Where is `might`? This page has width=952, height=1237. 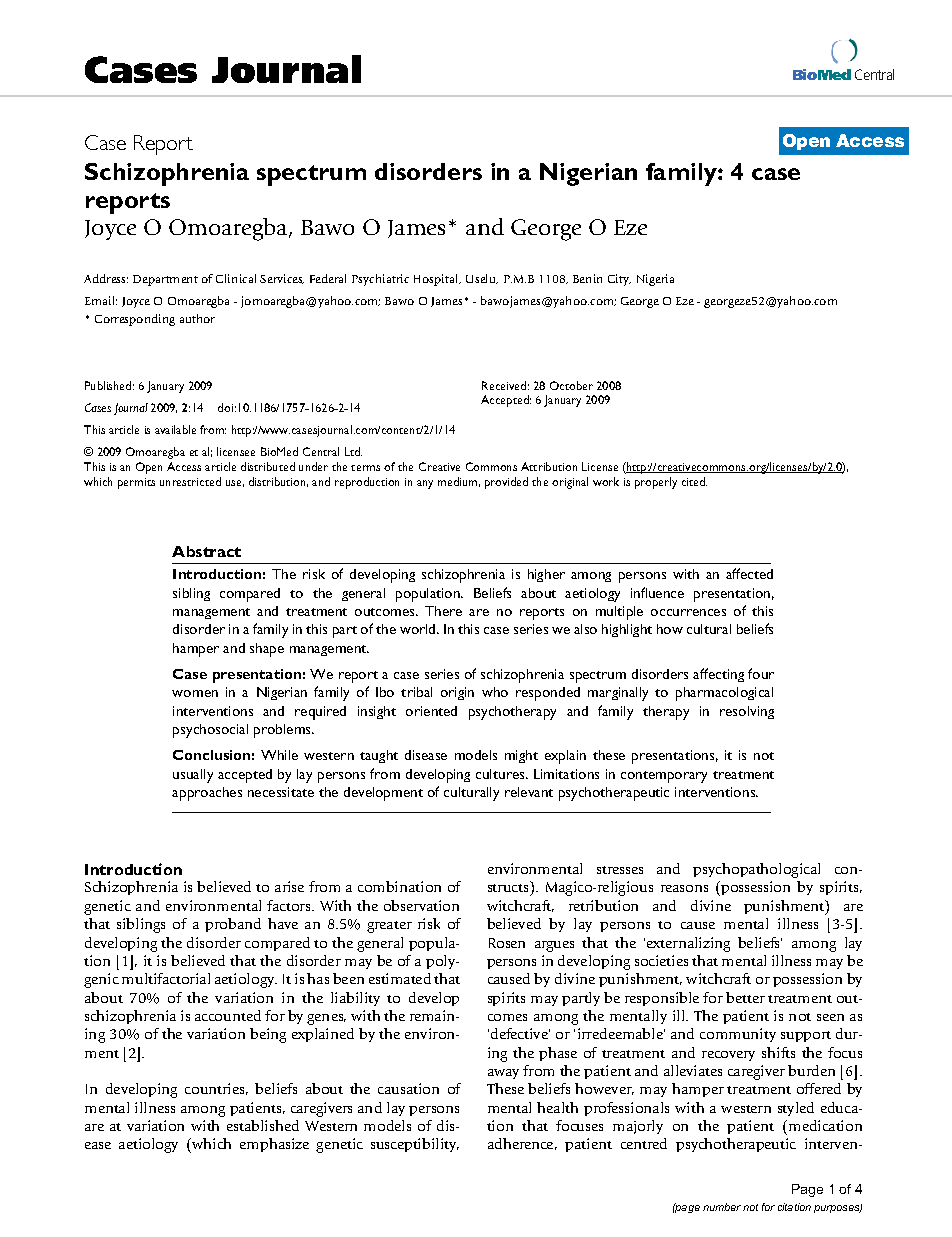 might is located at coordinates (521, 756).
